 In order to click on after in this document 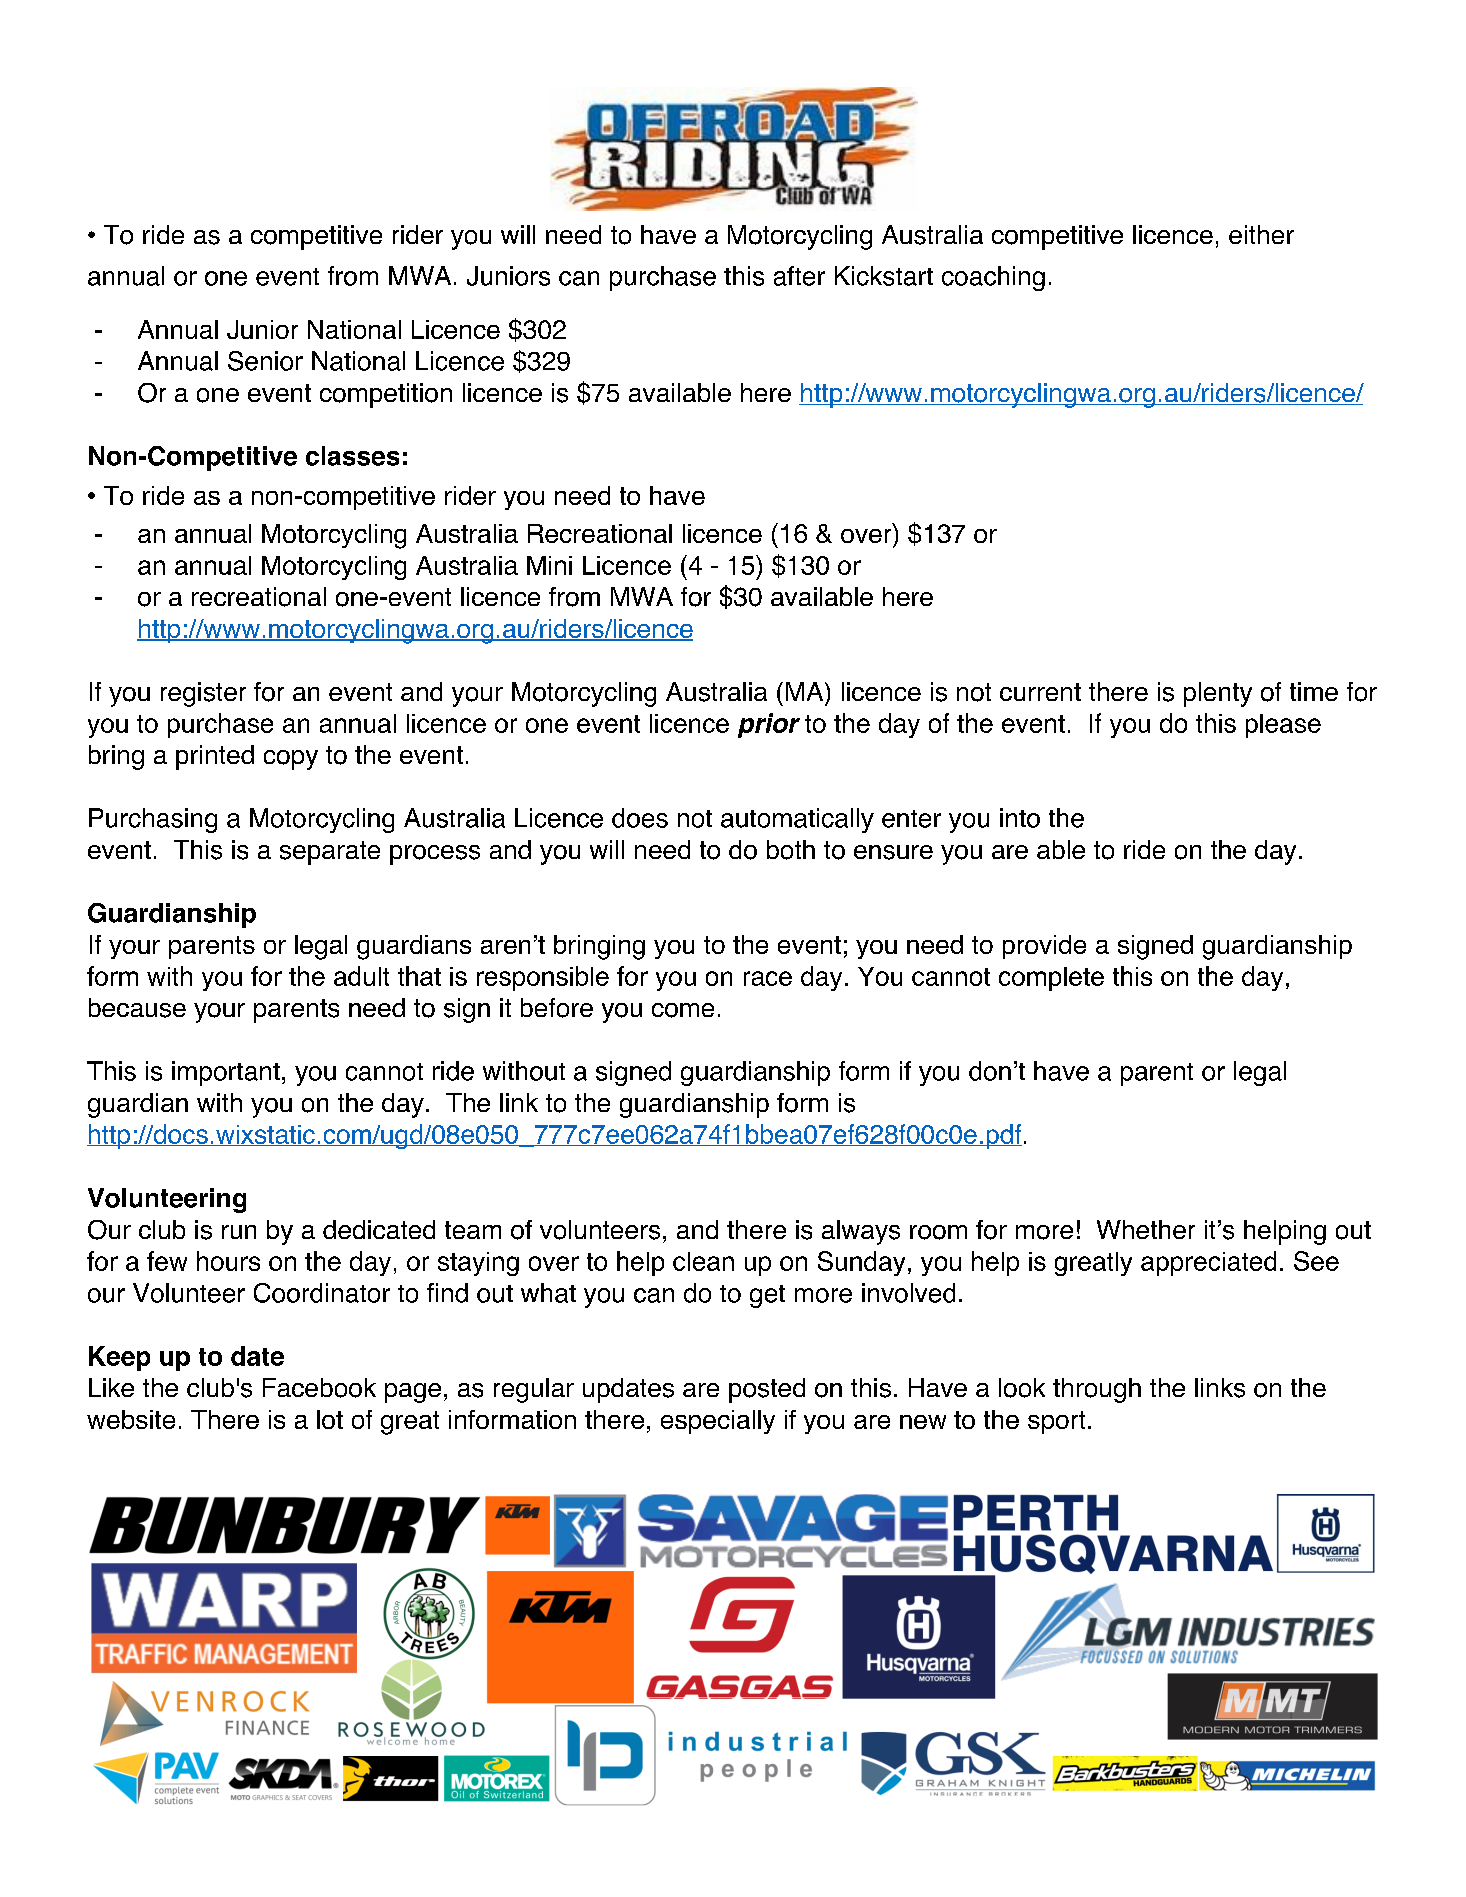, I will do `click(799, 276)`.
